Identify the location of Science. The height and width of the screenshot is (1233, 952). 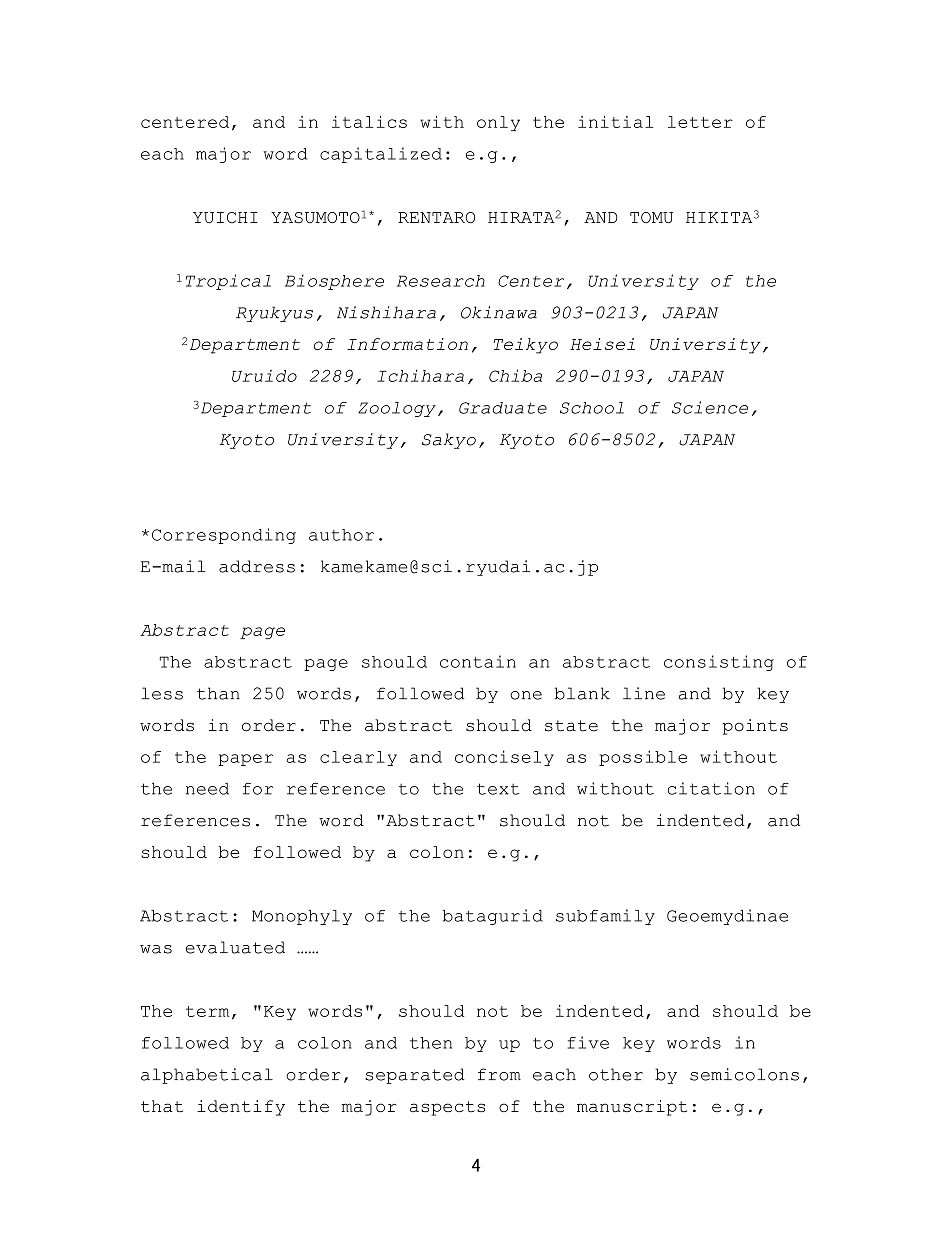
(710, 407).
